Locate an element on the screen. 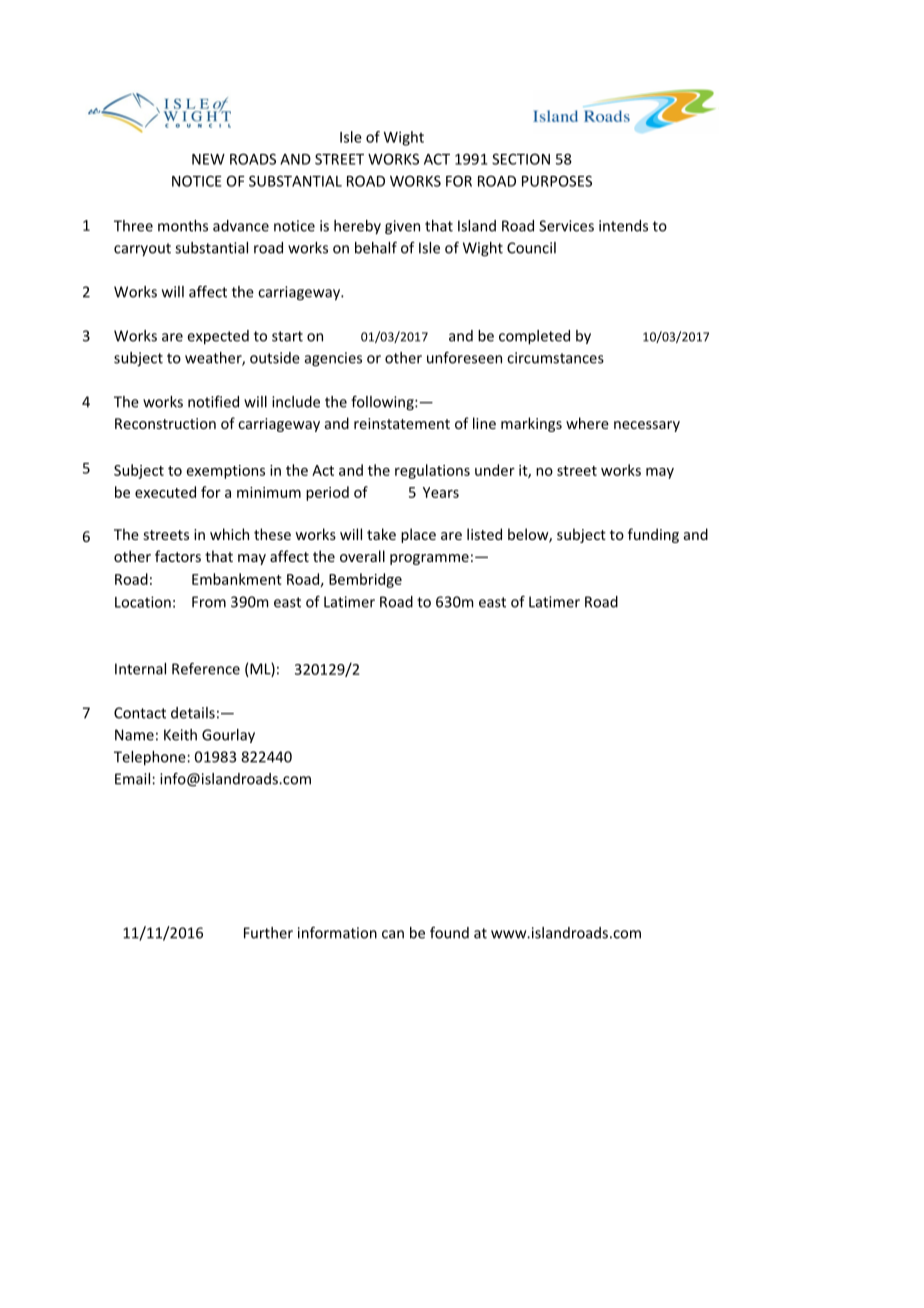 The image size is (924, 1308). funding is located at coordinates (653, 535).
